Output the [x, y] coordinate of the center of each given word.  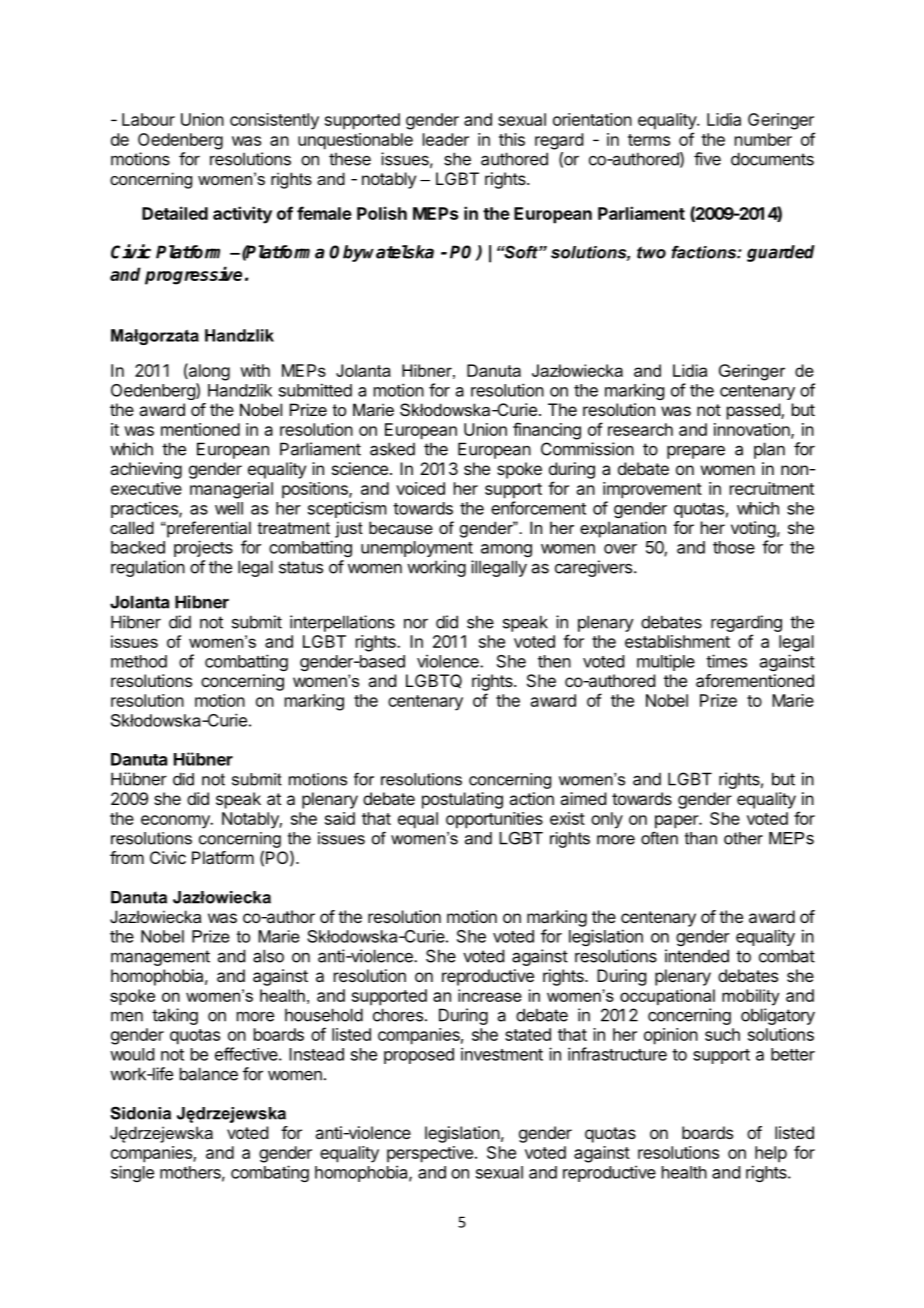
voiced [420, 488]
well [229, 508]
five [707, 159]
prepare [696, 452]
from [127, 857]
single [132, 1173]
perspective [430, 1154]
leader [446, 139]
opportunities [494, 820]
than [701, 838]
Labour [148, 119]
